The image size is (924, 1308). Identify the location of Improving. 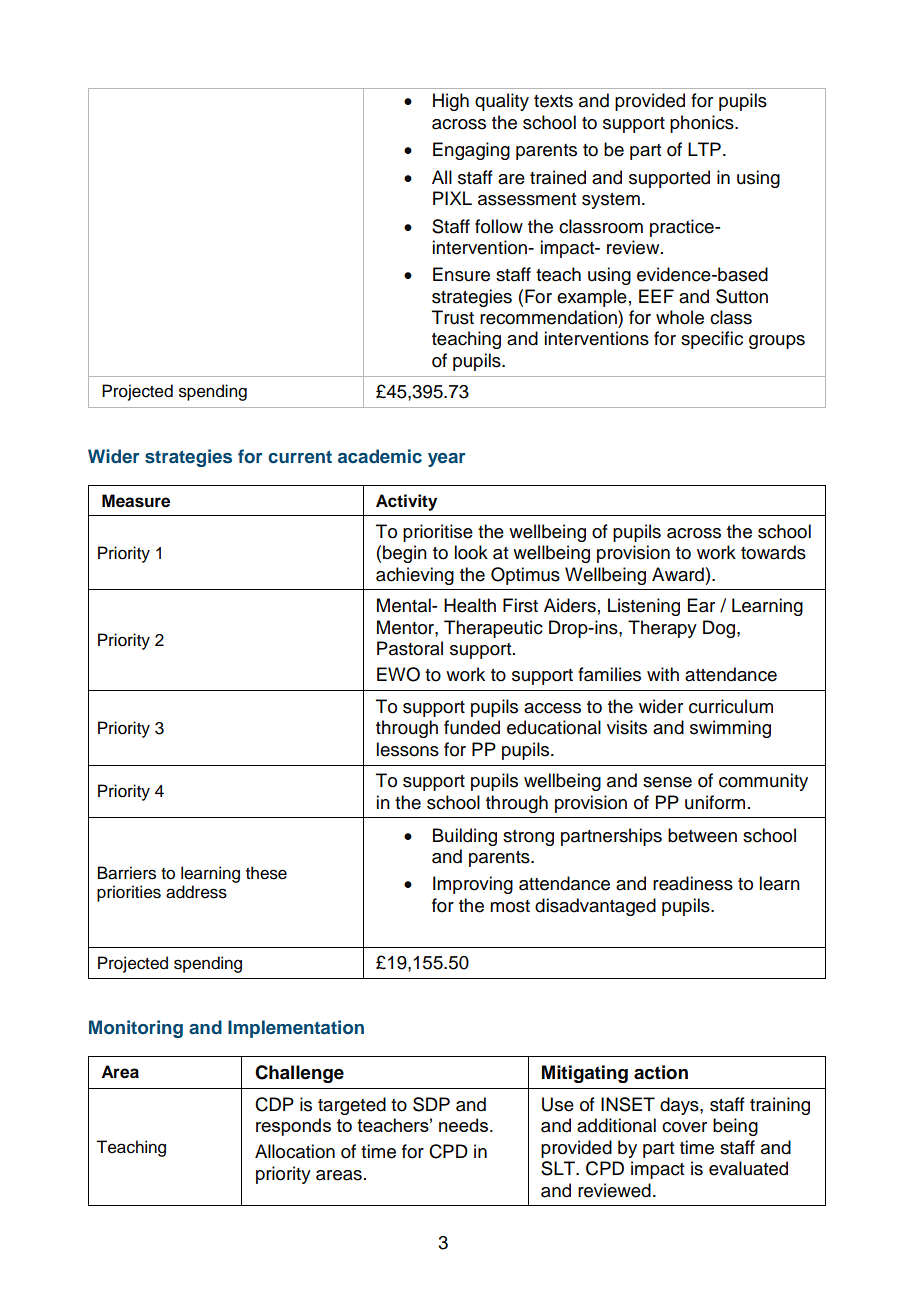
(473, 885).
